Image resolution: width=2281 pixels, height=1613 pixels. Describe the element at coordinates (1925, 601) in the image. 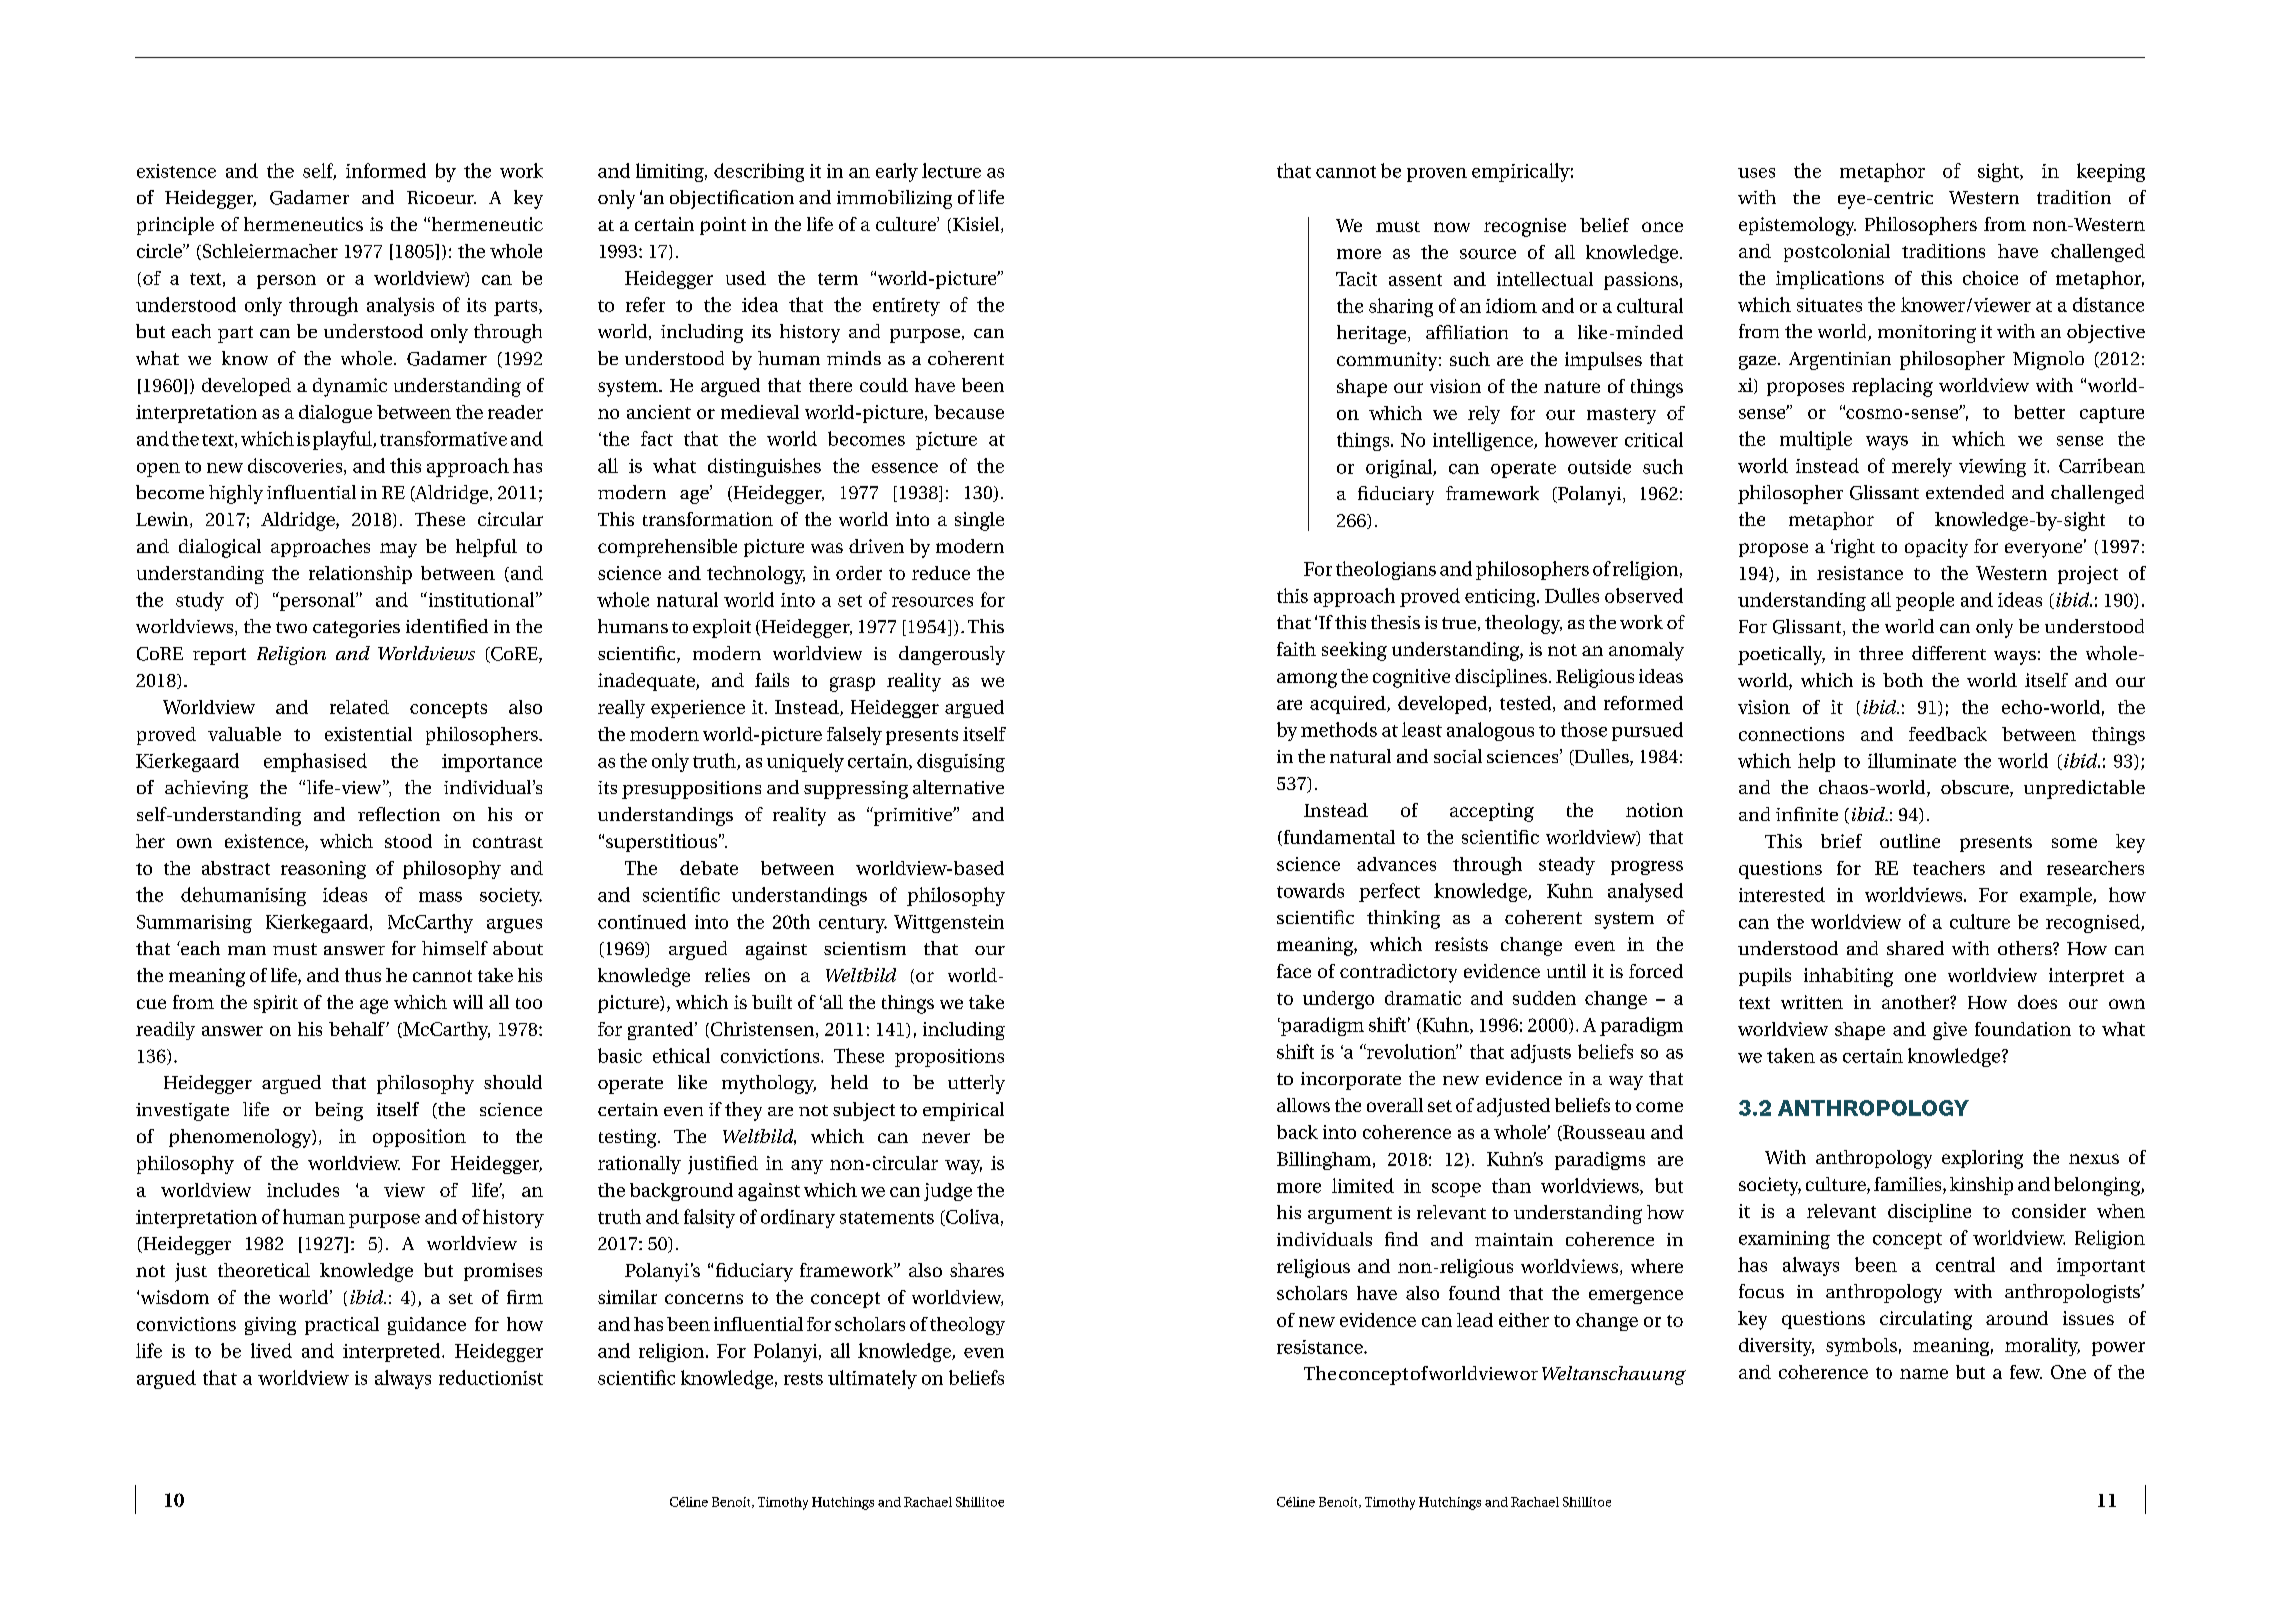

I see `people` at that location.
